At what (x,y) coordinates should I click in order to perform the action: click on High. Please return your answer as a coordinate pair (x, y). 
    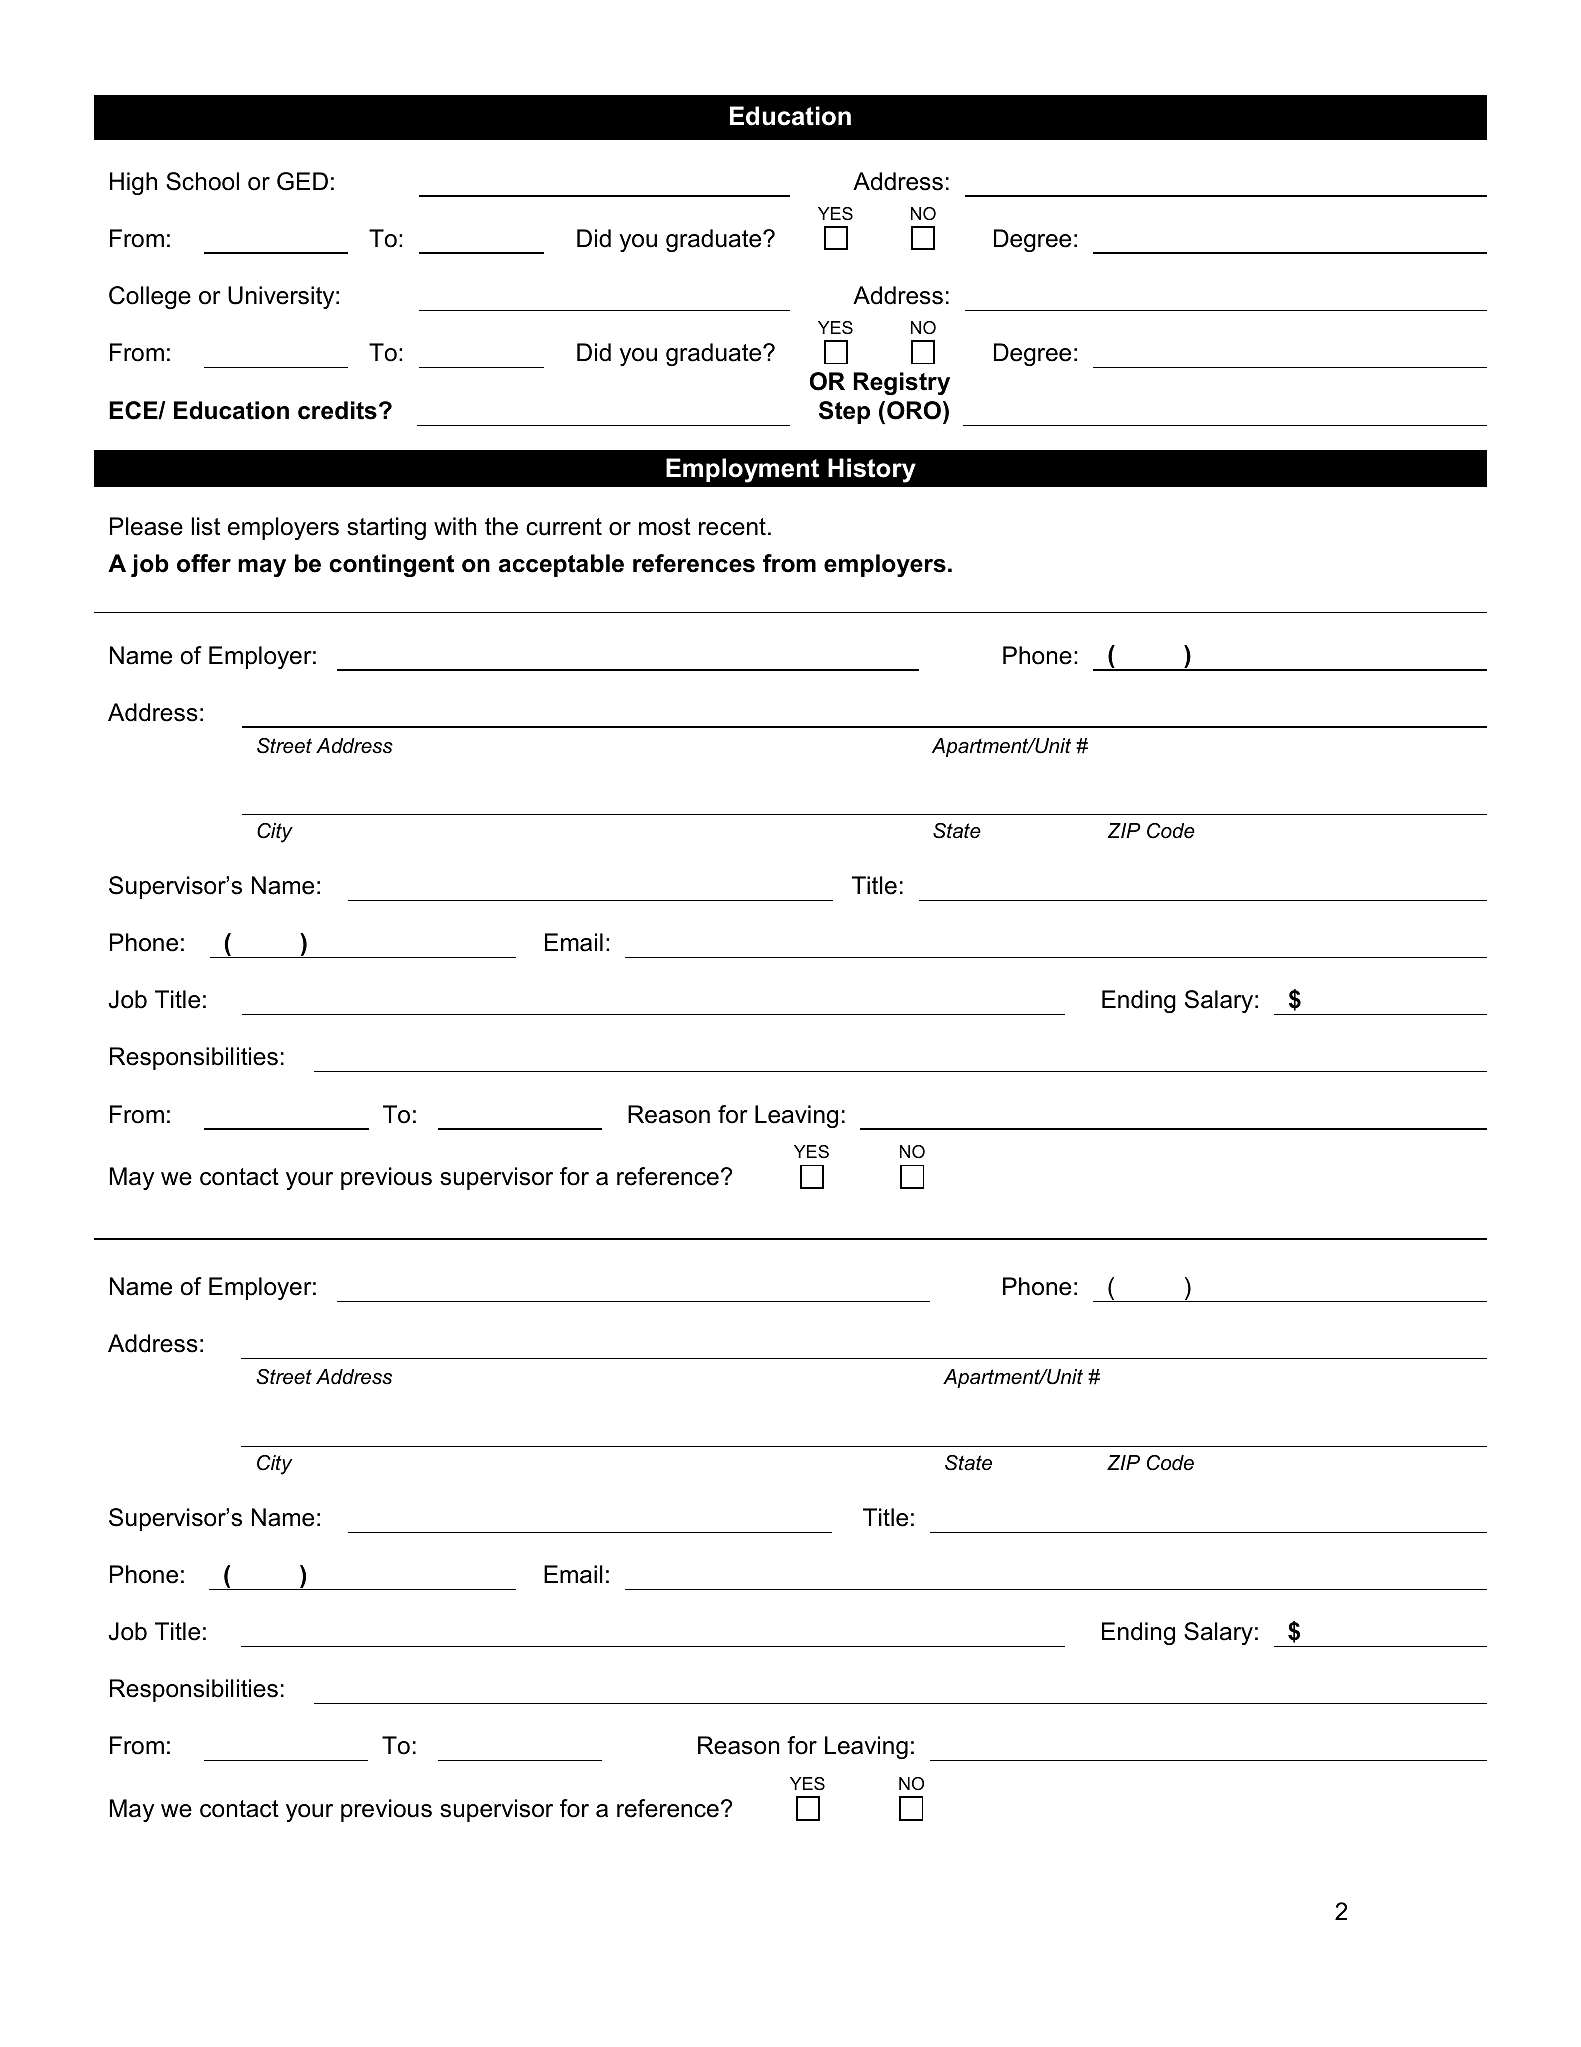
    Looking at the image, I should click on (133, 183).
